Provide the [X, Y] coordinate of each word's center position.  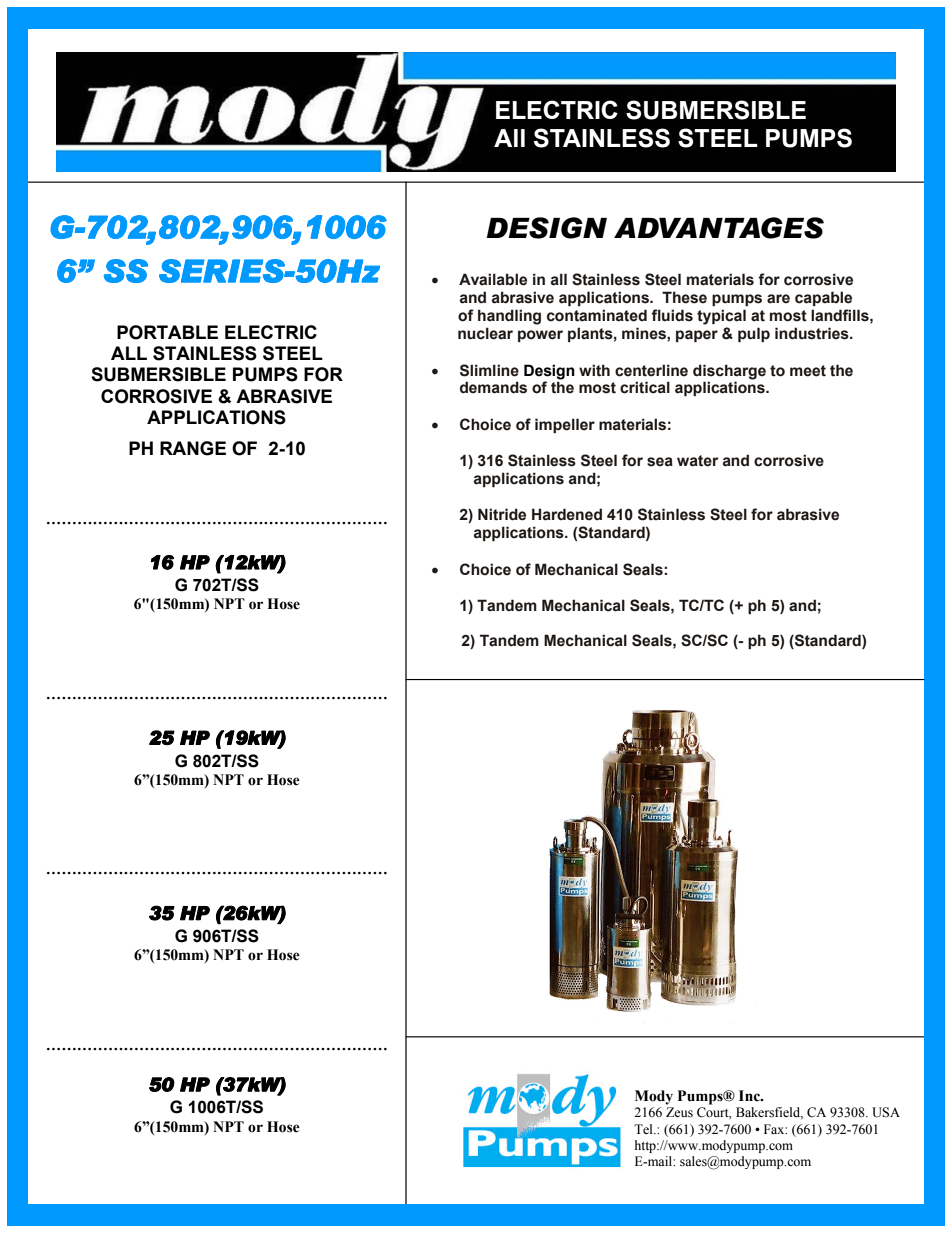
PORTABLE [167, 332]
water [697, 461]
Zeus [679, 1112]
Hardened [567, 514]
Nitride [502, 514]
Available [493, 279]
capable [823, 298]
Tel [644, 1129]
